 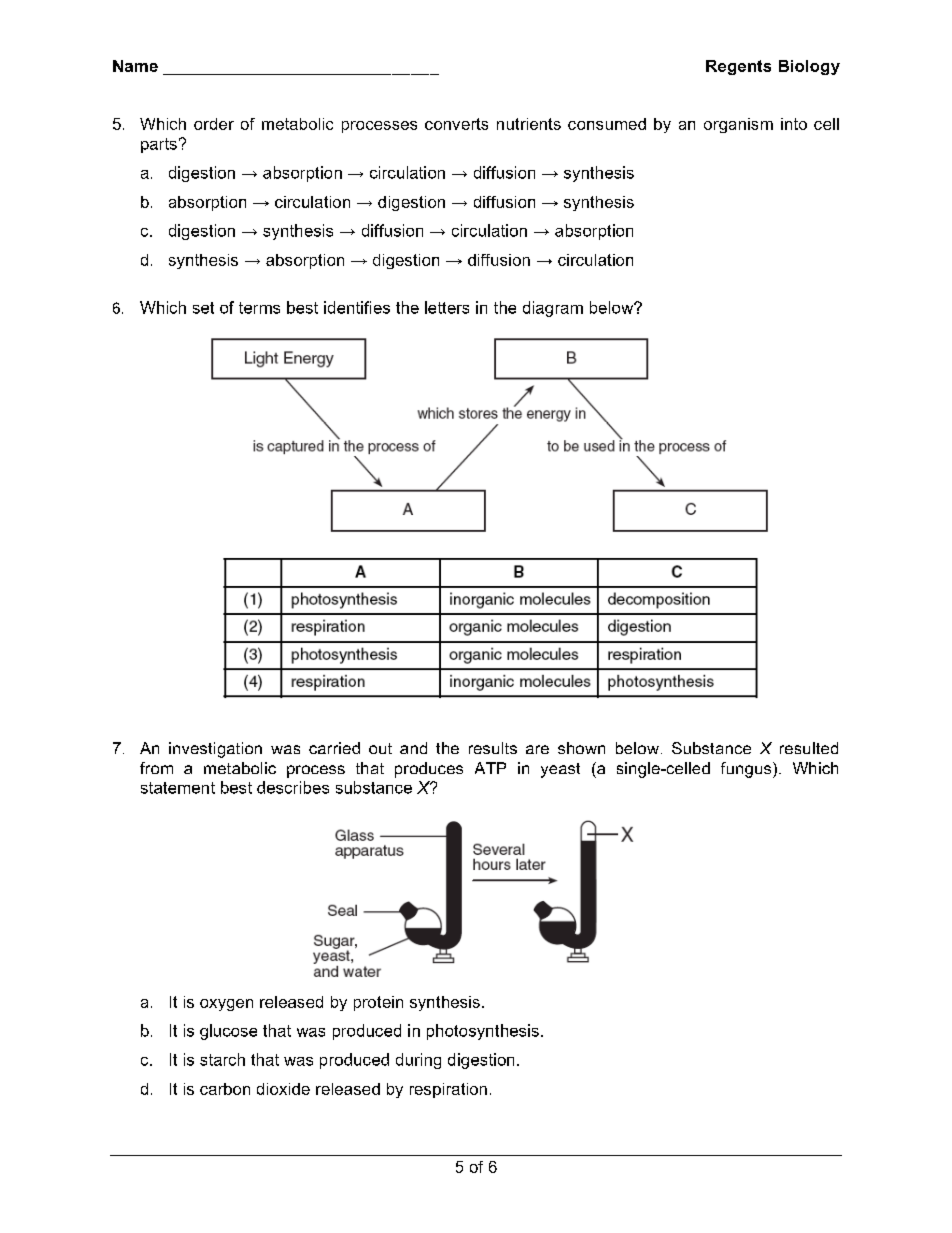 I want to click on results, so click(x=493, y=748).
